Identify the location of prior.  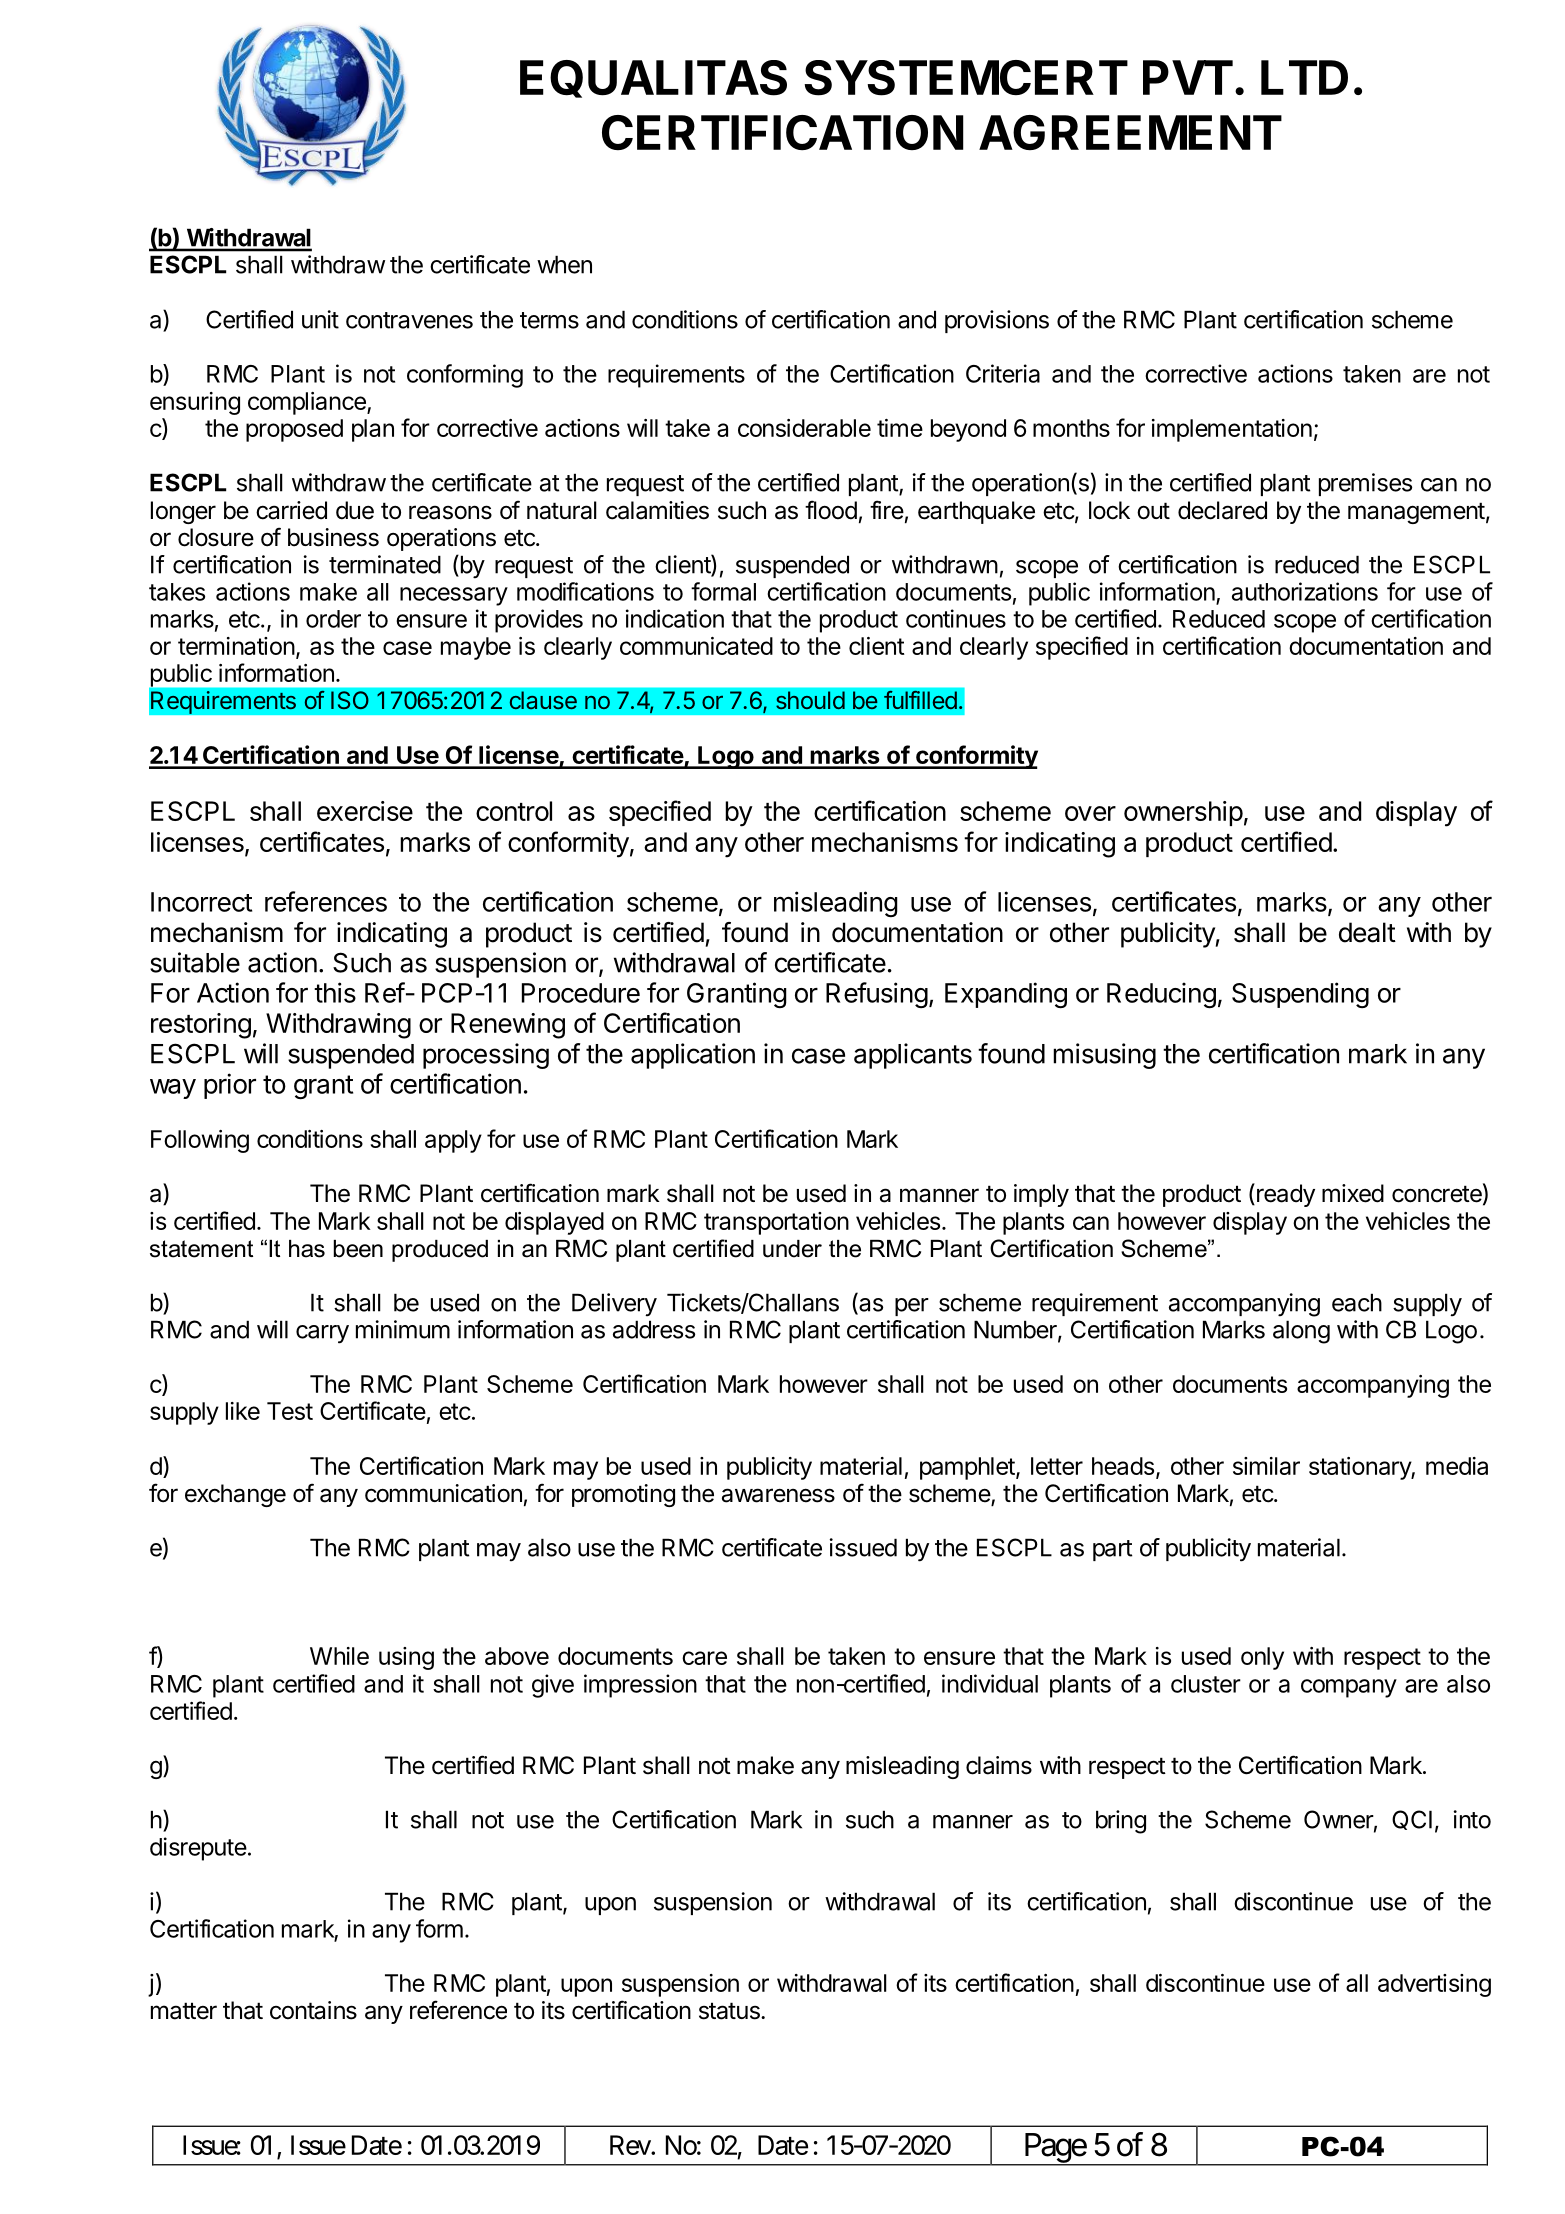
(230, 1086).
